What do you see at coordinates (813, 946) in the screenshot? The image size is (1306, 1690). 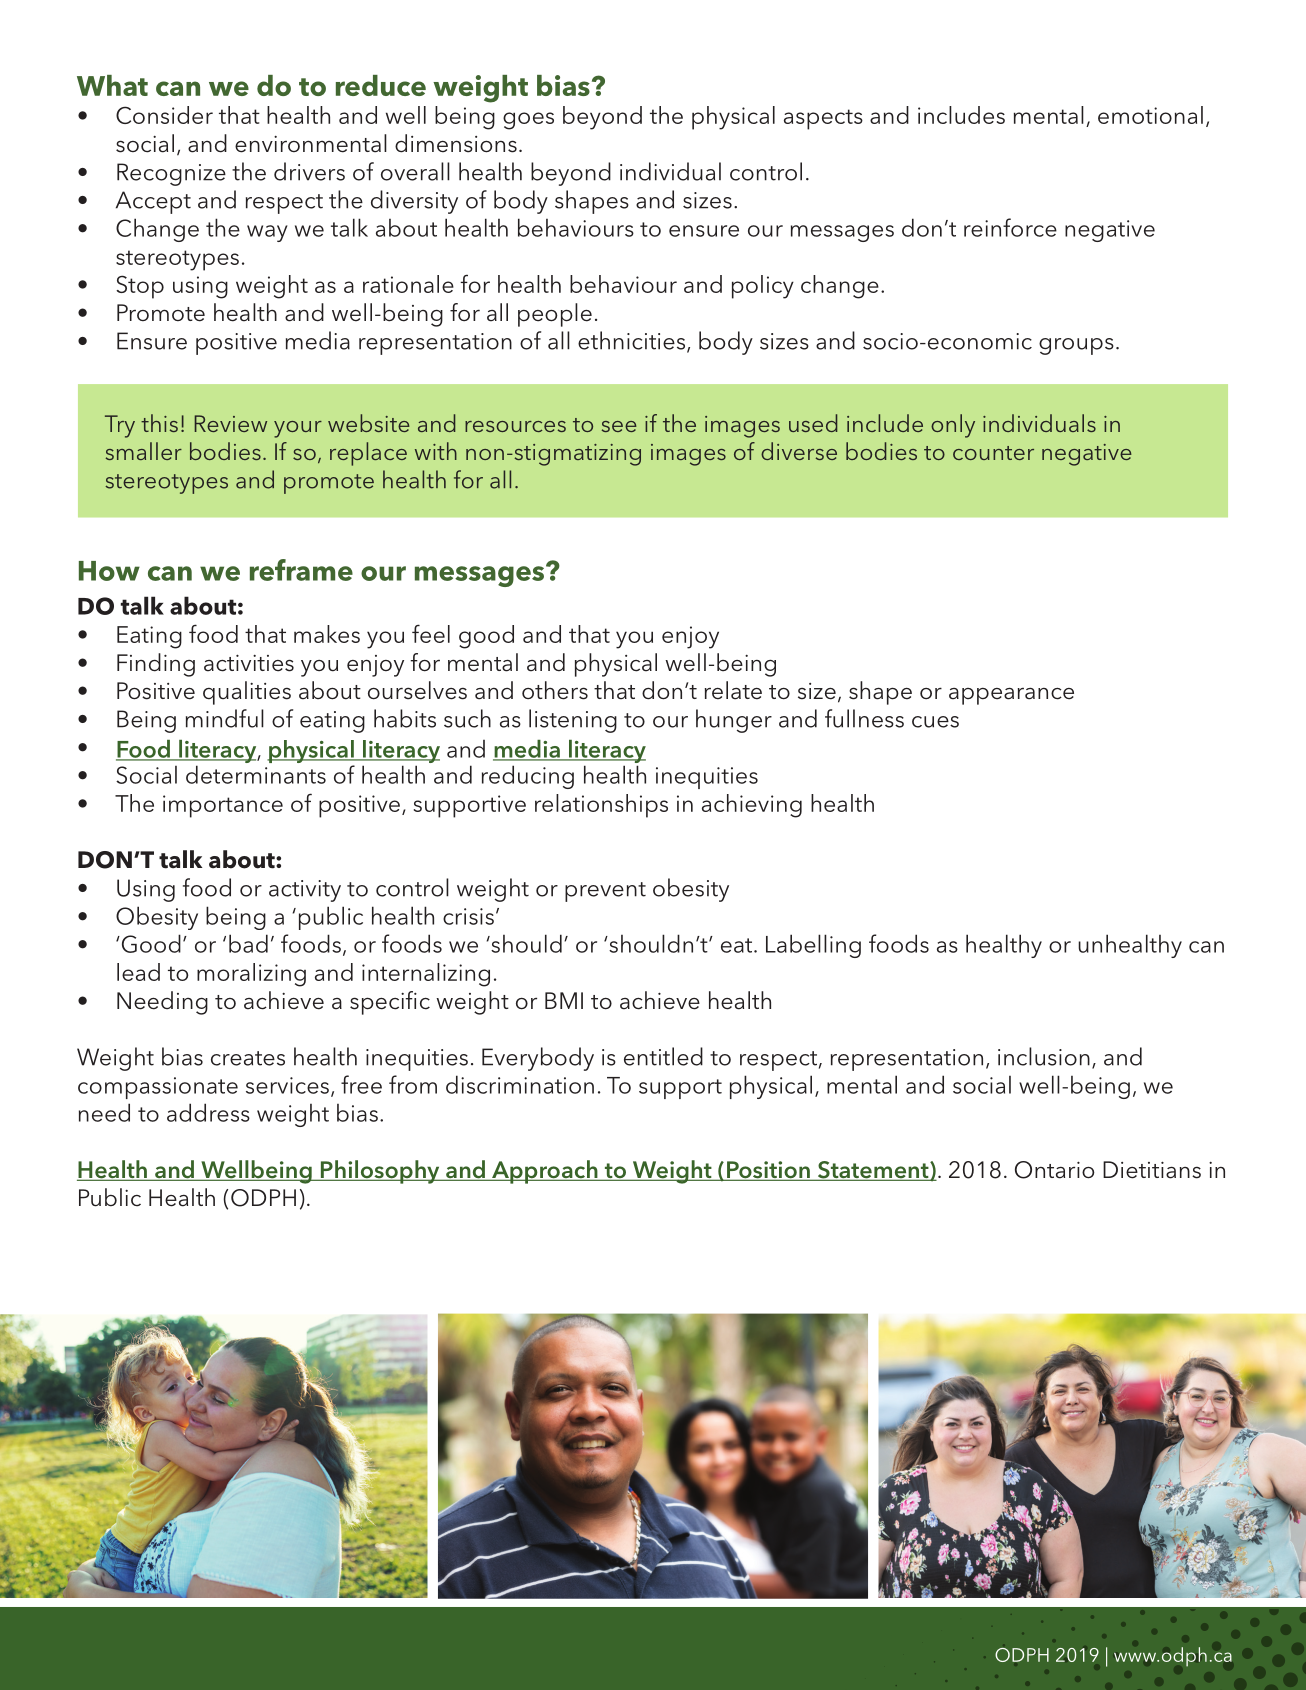 I see `Labelling` at bounding box center [813, 946].
